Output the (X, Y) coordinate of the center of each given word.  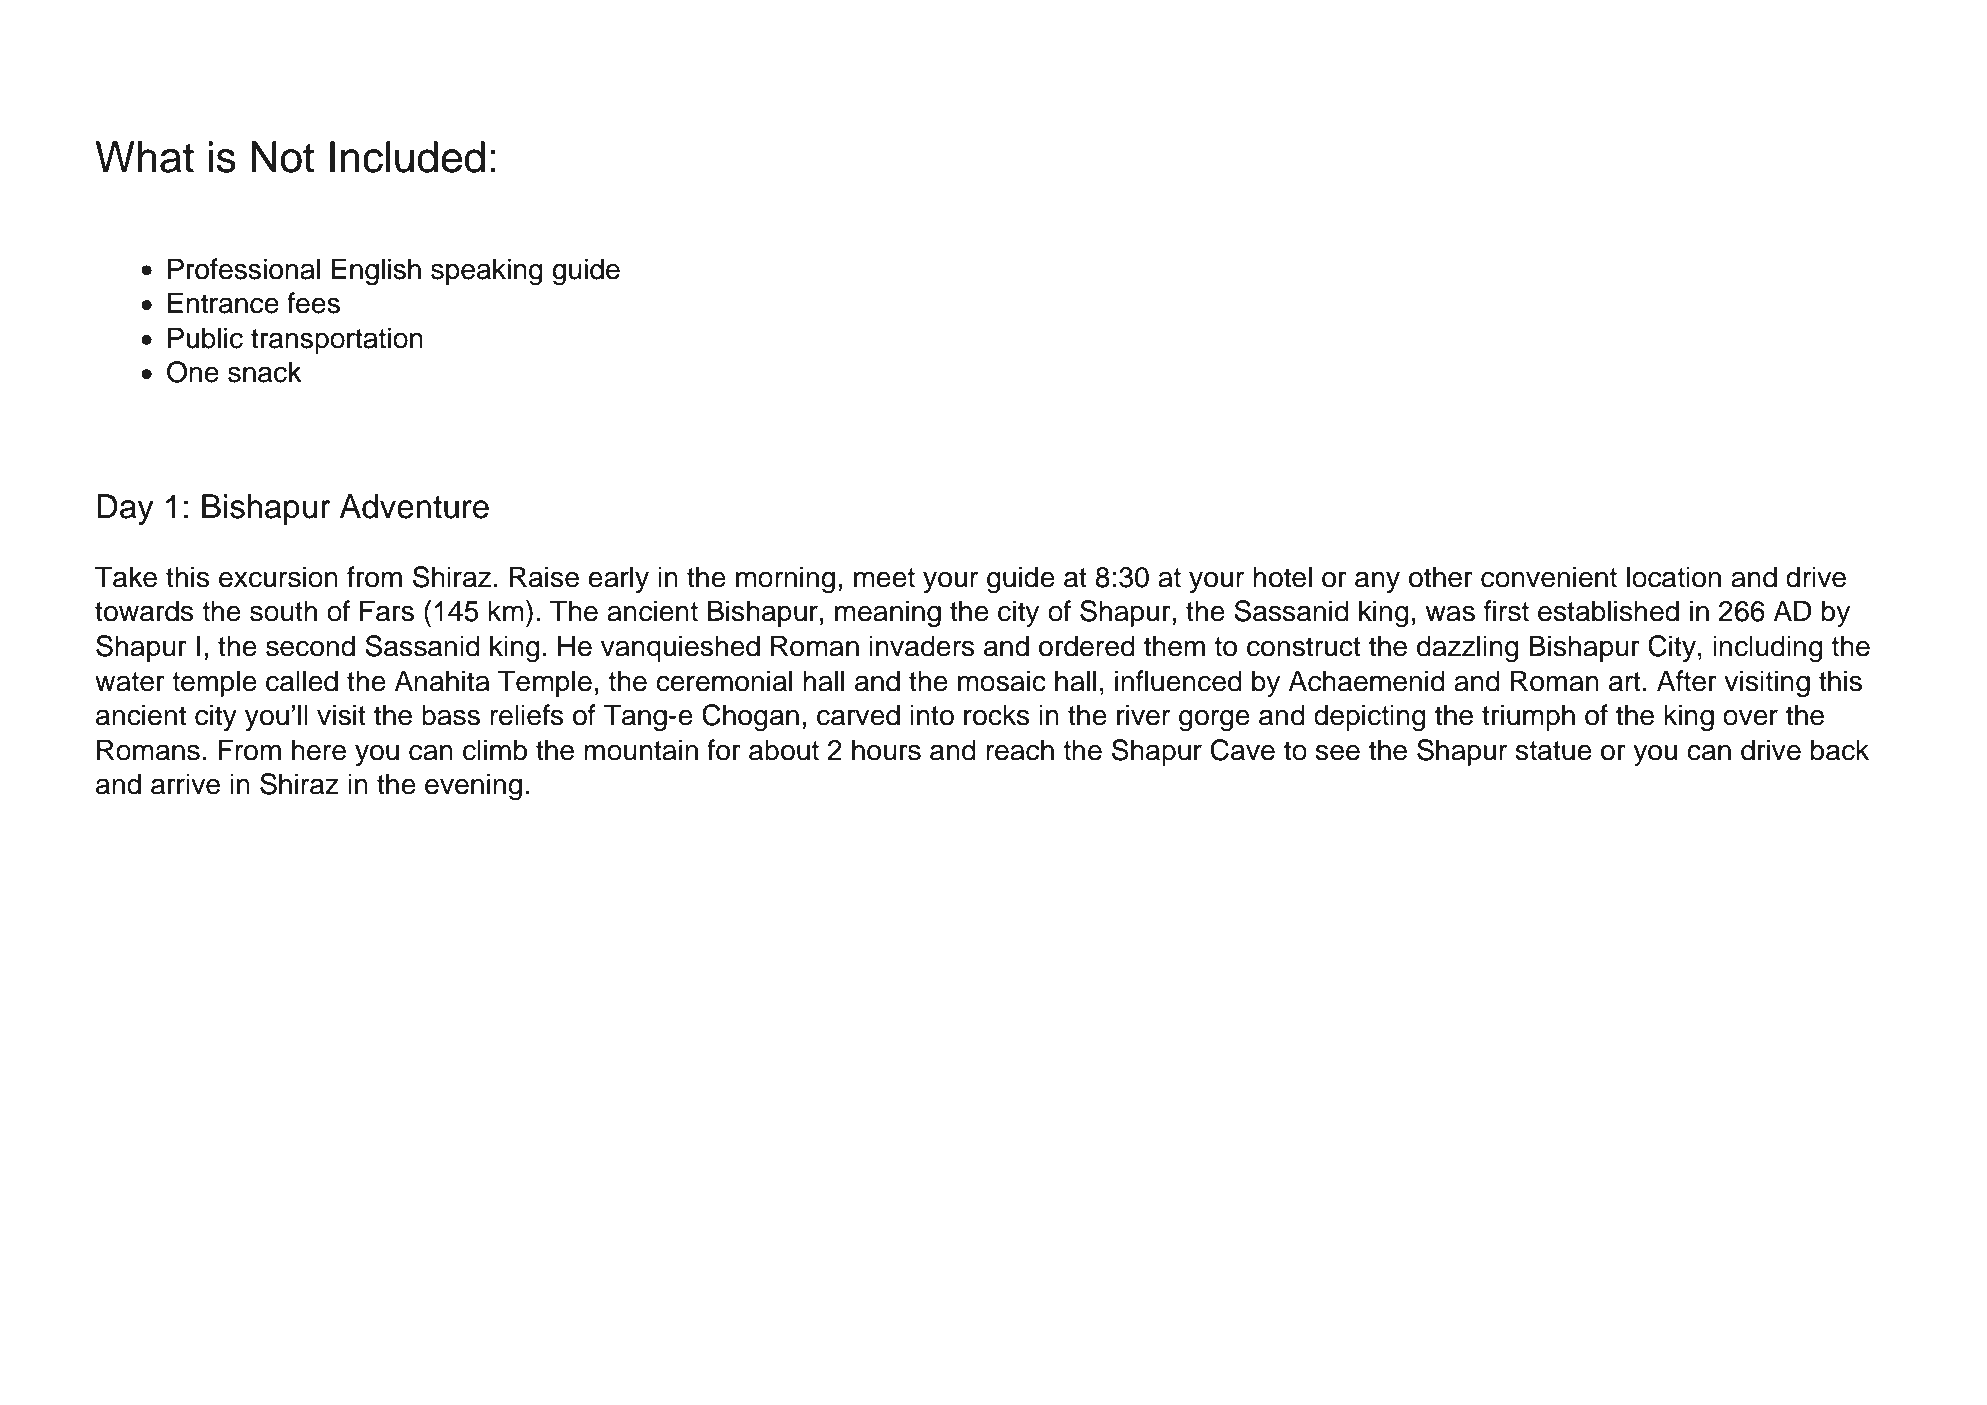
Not (282, 157)
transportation (337, 340)
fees (313, 303)
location (1674, 577)
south (283, 611)
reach (1020, 750)
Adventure (414, 506)
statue (1554, 751)
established (1608, 611)
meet (884, 578)
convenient (1549, 577)
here (319, 750)
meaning (888, 614)
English (376, 272)
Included (407, 157)
